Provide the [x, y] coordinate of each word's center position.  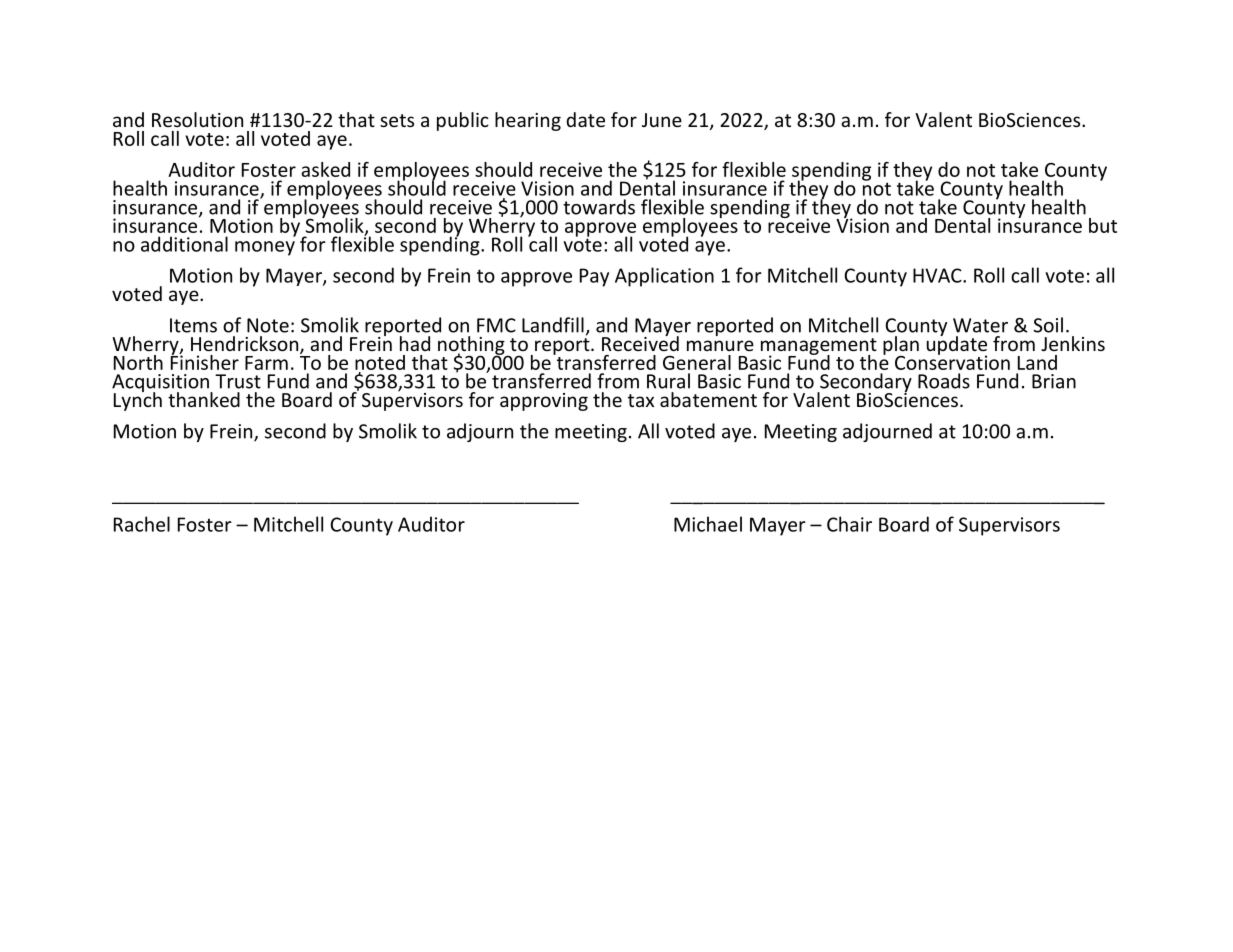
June [662, 120]
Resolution [197, 119]
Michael [708, 524]
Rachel [142, 524]
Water [980, 325]
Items [193, 325]
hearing [528, 121]
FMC [496, 325]
